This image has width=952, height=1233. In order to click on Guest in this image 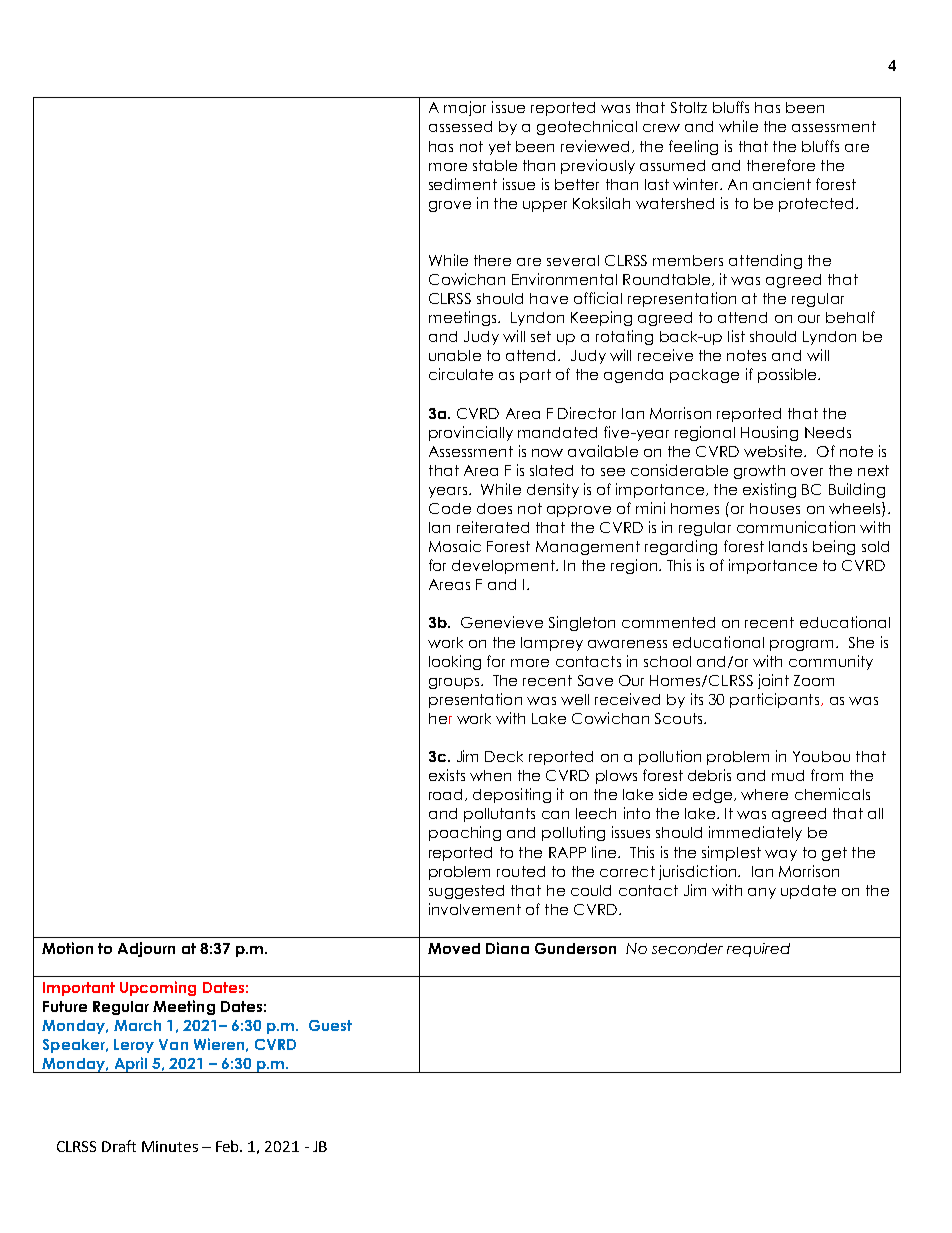, I will do `click(330, 1025)`.
